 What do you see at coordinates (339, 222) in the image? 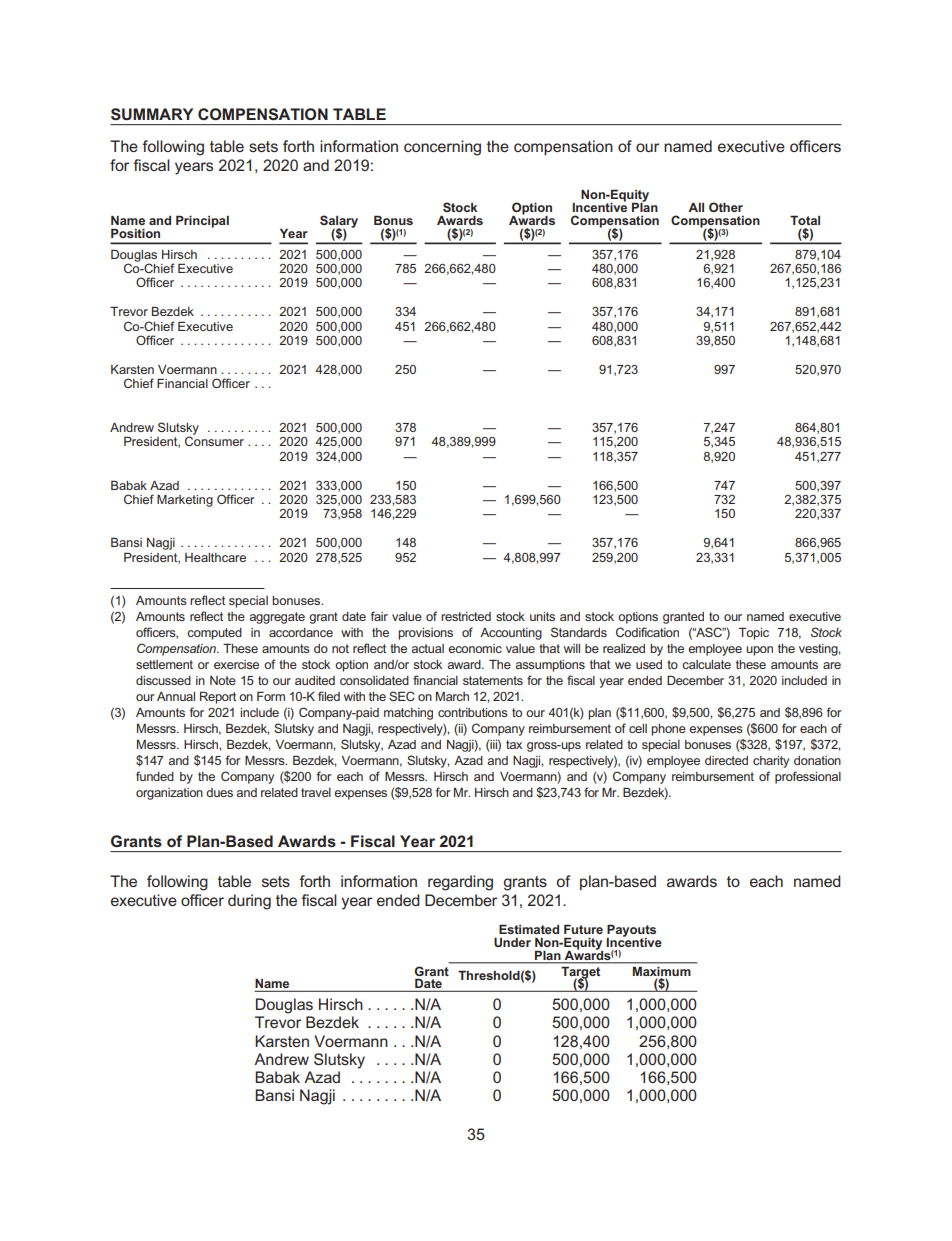
I see `Salary` at bounding box center [339, 222].
